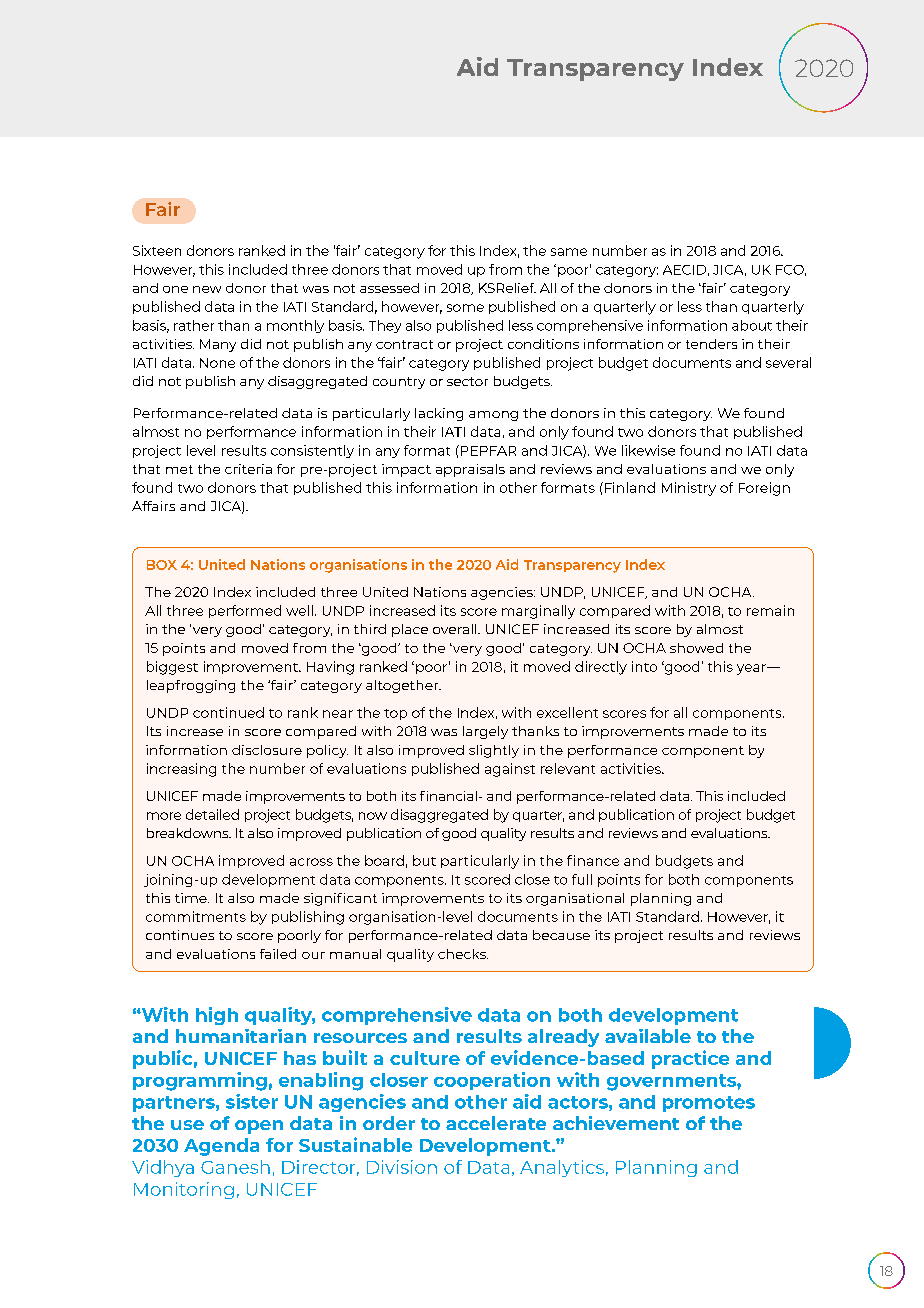 The height and width of the image is (1308, 924). What do you see at coordinates (463, 954) in the image?
I see `checks` at bounding box center [463, 954].
